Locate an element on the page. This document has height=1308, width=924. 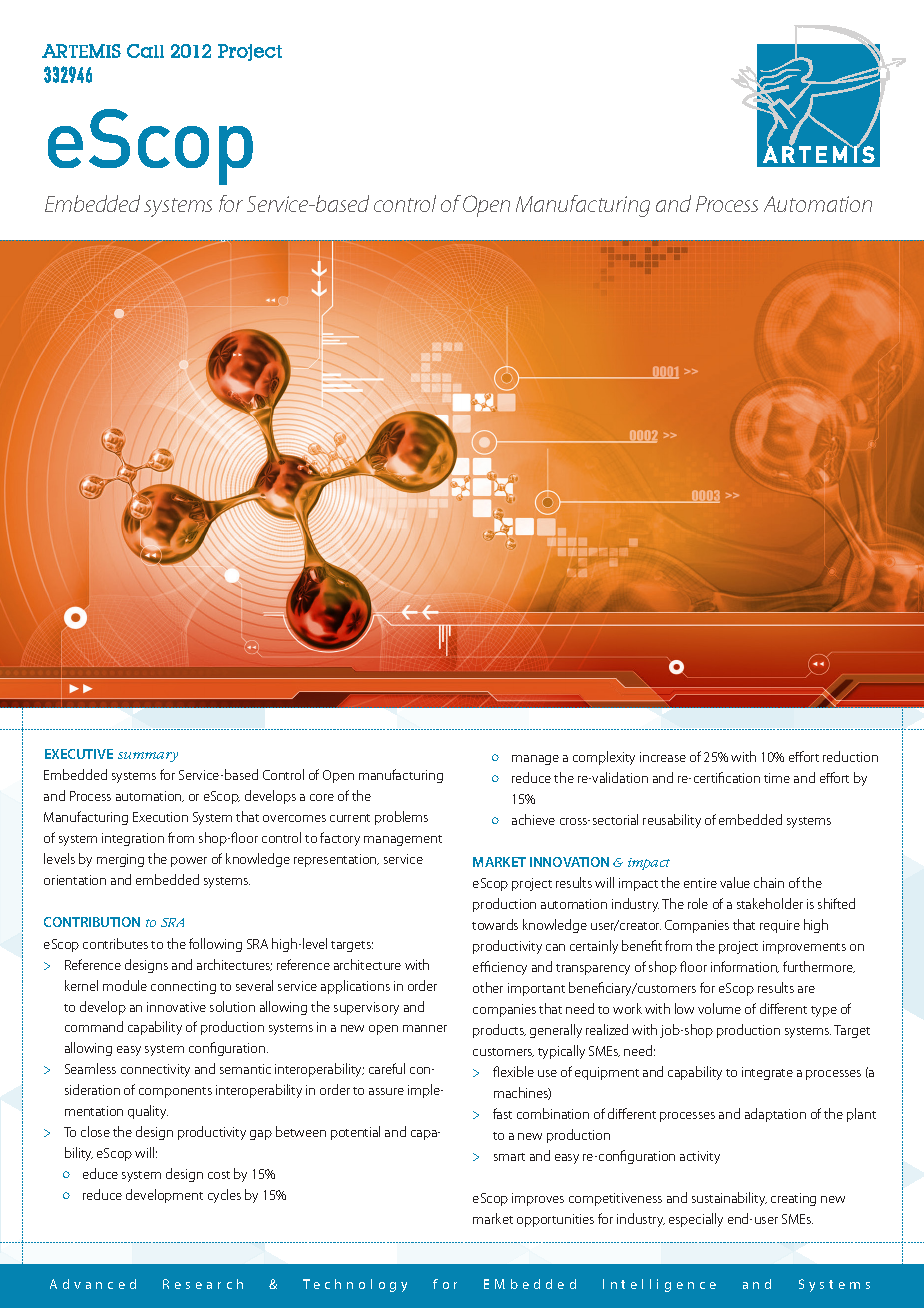
complexity is located at coordinates (604, 758).
